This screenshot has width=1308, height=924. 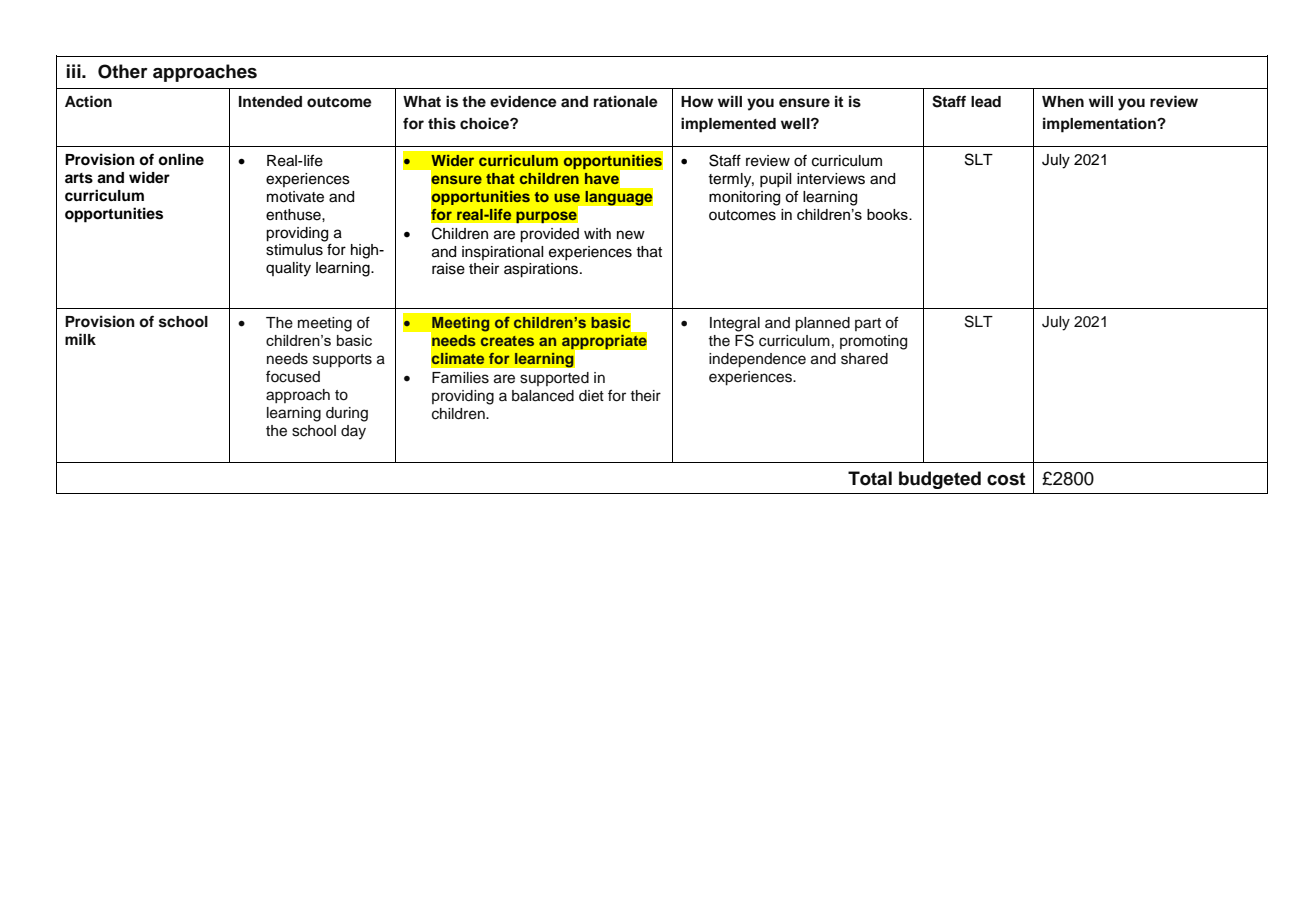 What do you see at coordinates (735, 324) in the screenshot?
I see `Integral` at bounding box center [735, 324].
